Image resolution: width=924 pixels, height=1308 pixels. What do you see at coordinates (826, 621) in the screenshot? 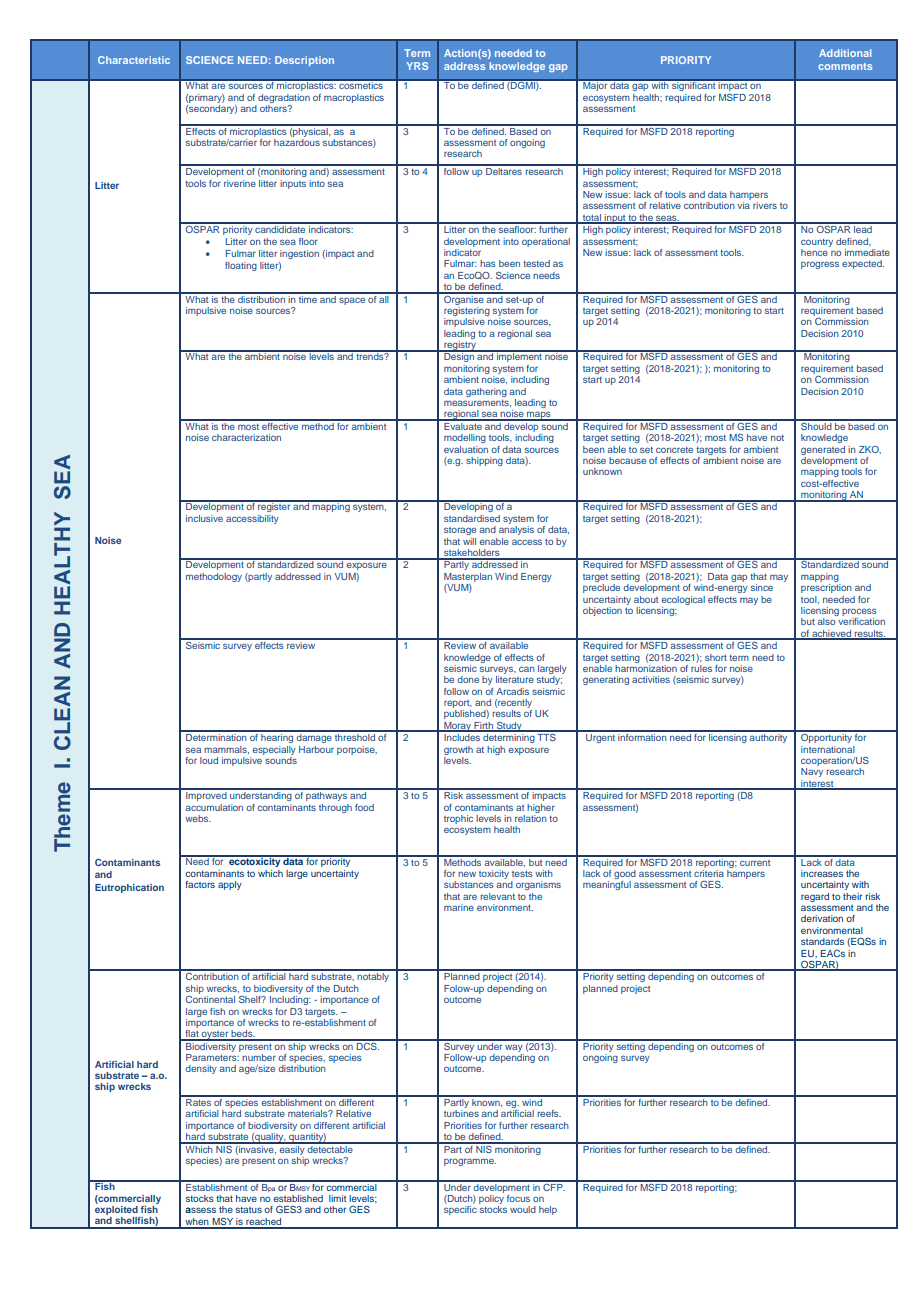
I see `also` at bounding box center [826, 621].
